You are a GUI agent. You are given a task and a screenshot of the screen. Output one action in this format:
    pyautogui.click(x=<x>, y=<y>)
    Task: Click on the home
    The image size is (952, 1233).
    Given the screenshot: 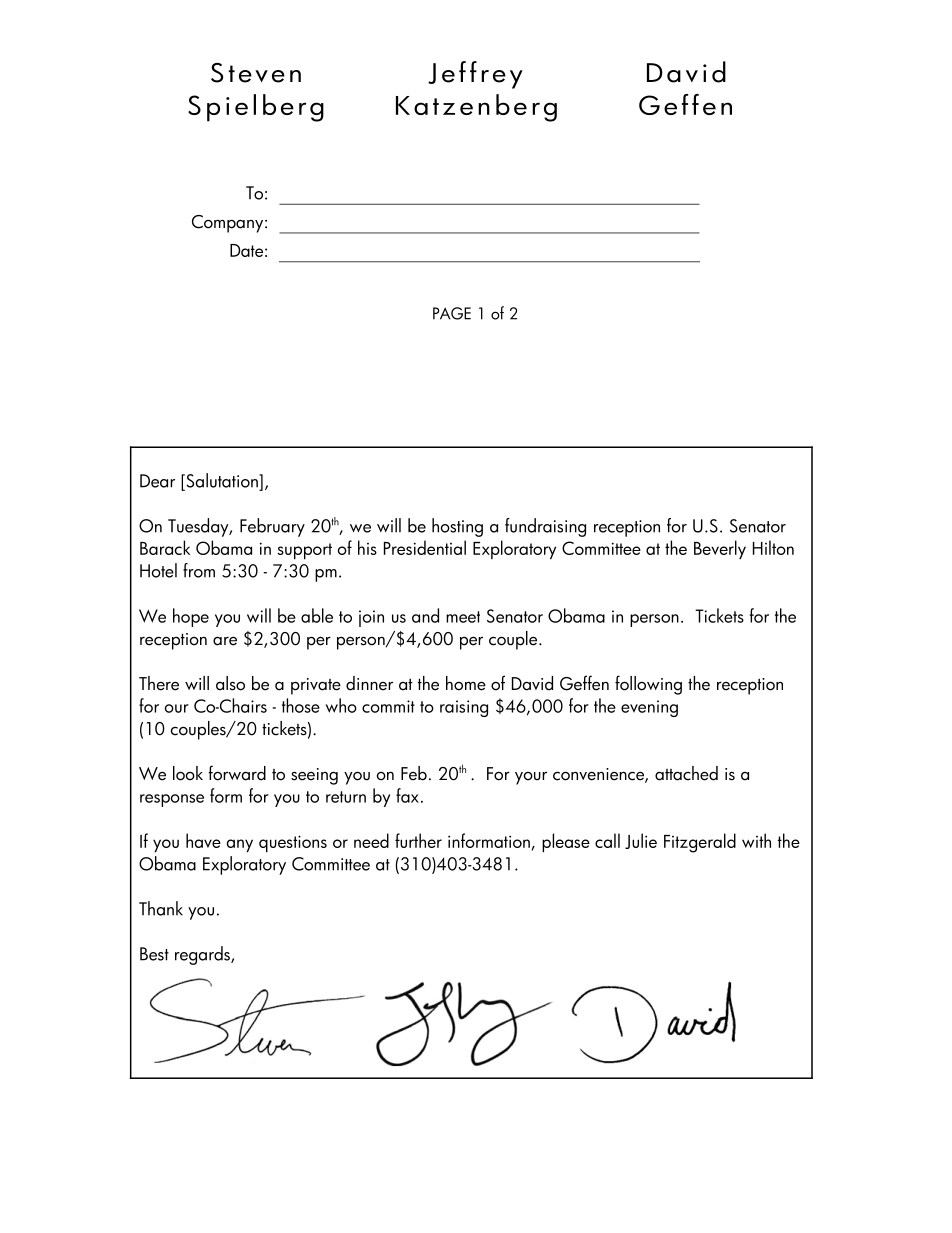 What is the action you would take?
    pyautogui.click(x=466, y=683)
